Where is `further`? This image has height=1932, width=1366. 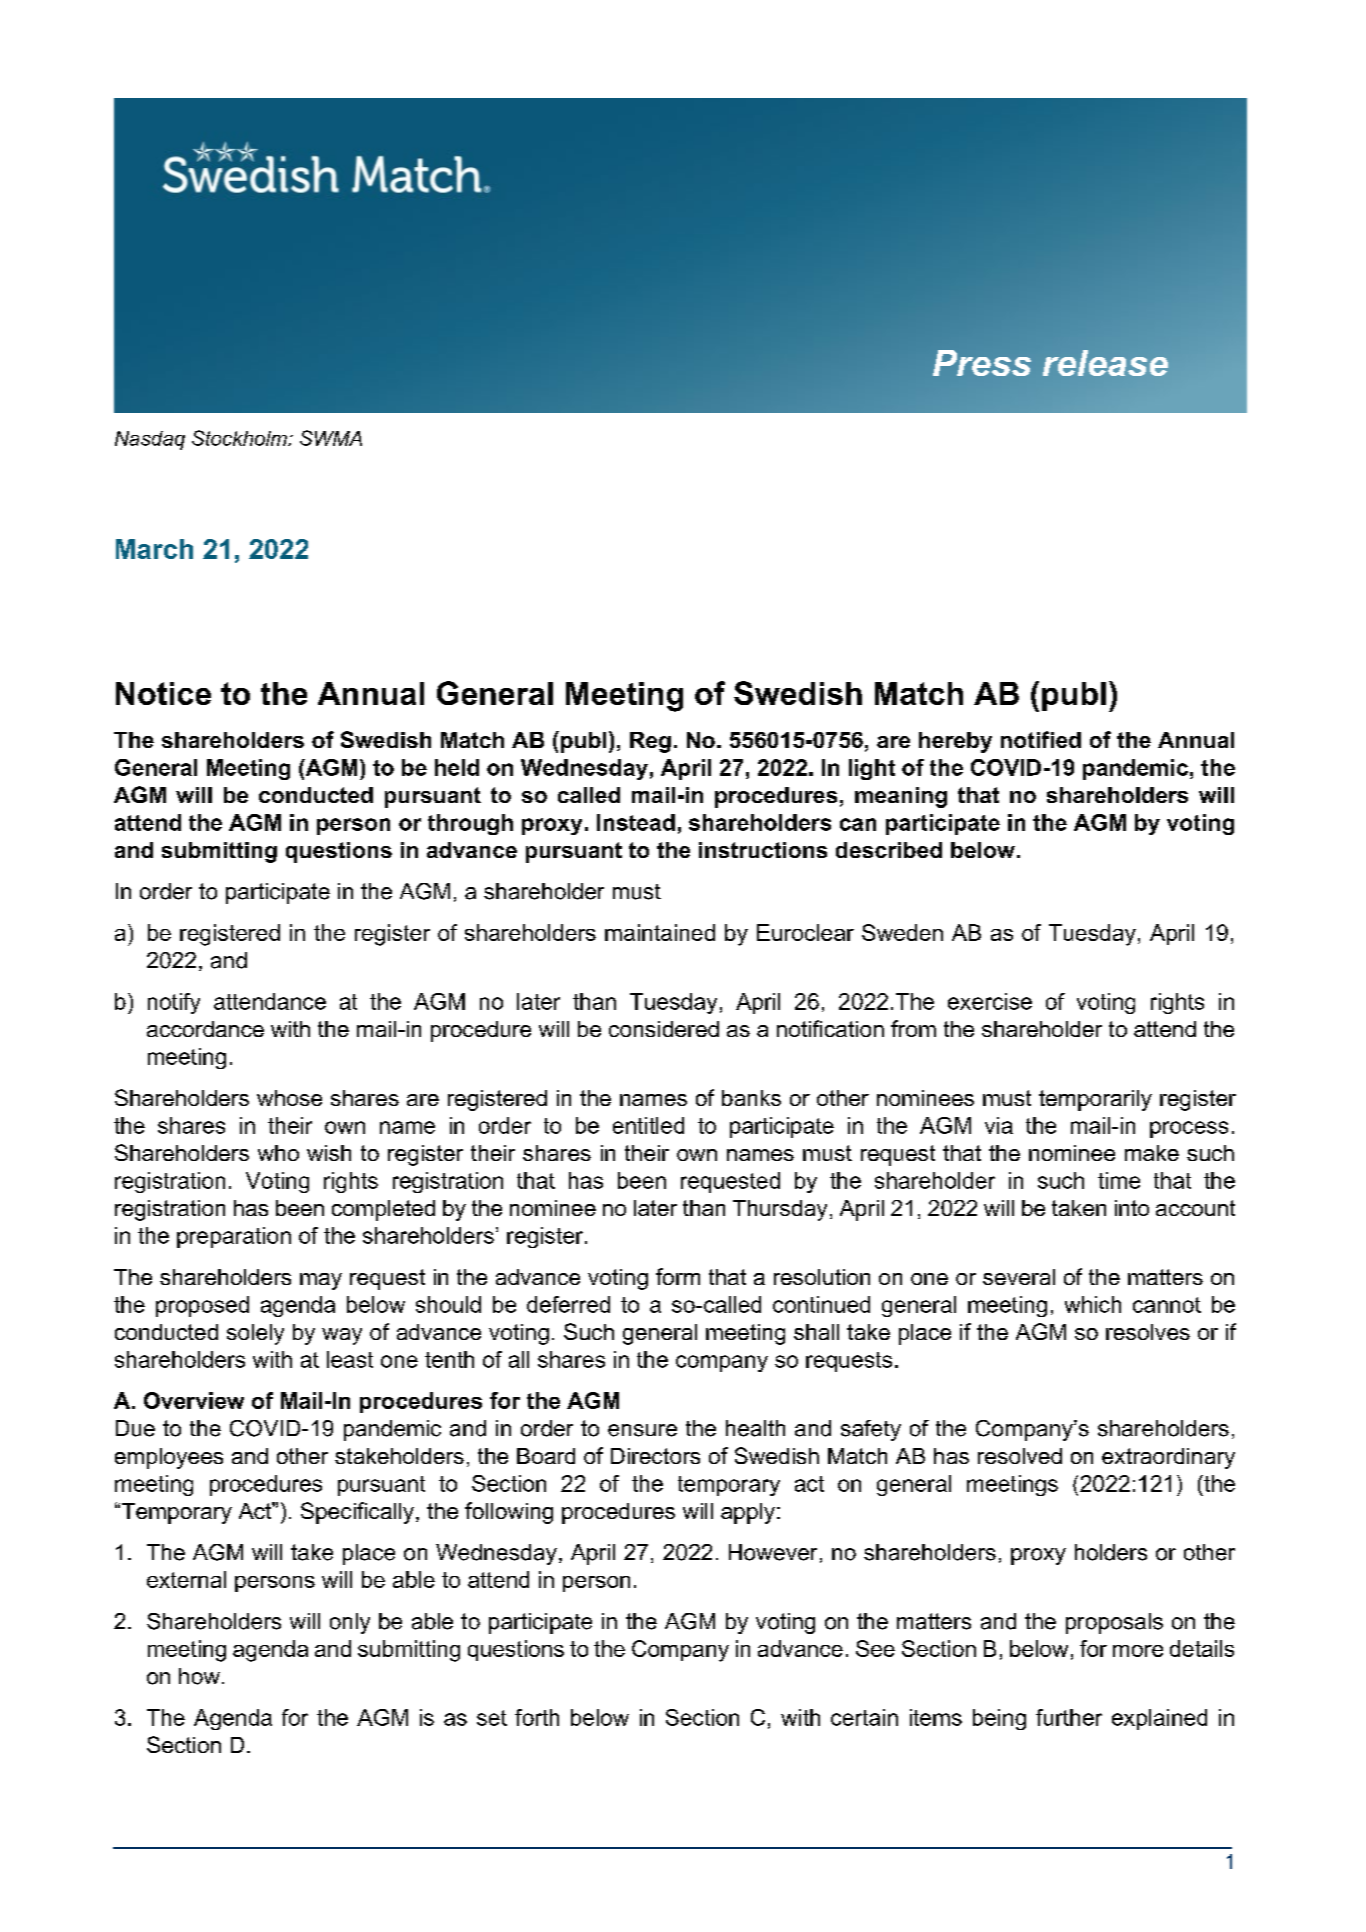 further is located at coordinates (1069, 1717).
